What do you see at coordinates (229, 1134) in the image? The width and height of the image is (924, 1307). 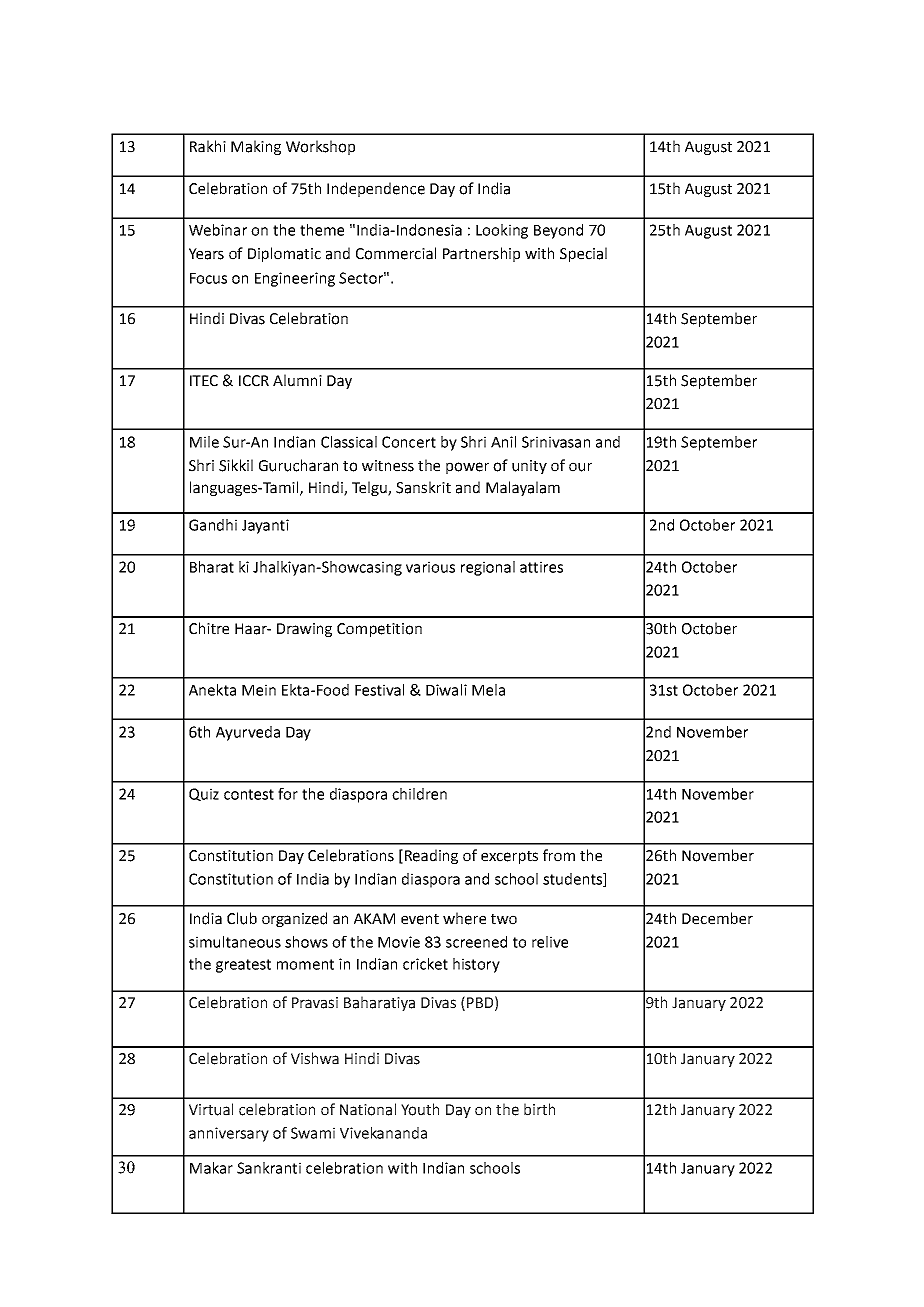 I see `anniversary` at bounding box center [229, 1134].
